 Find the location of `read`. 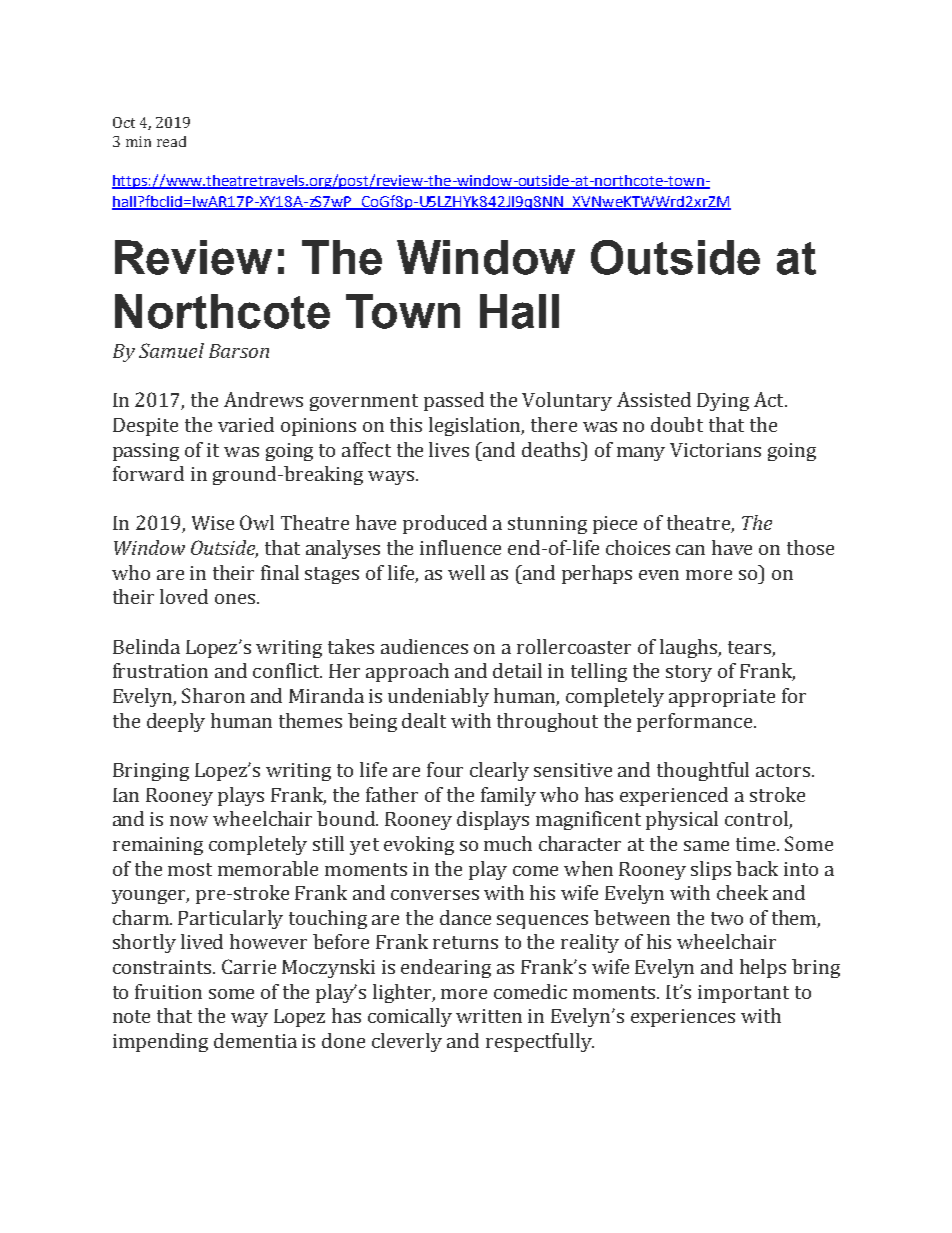

read is located at coordinates (171, 141).
